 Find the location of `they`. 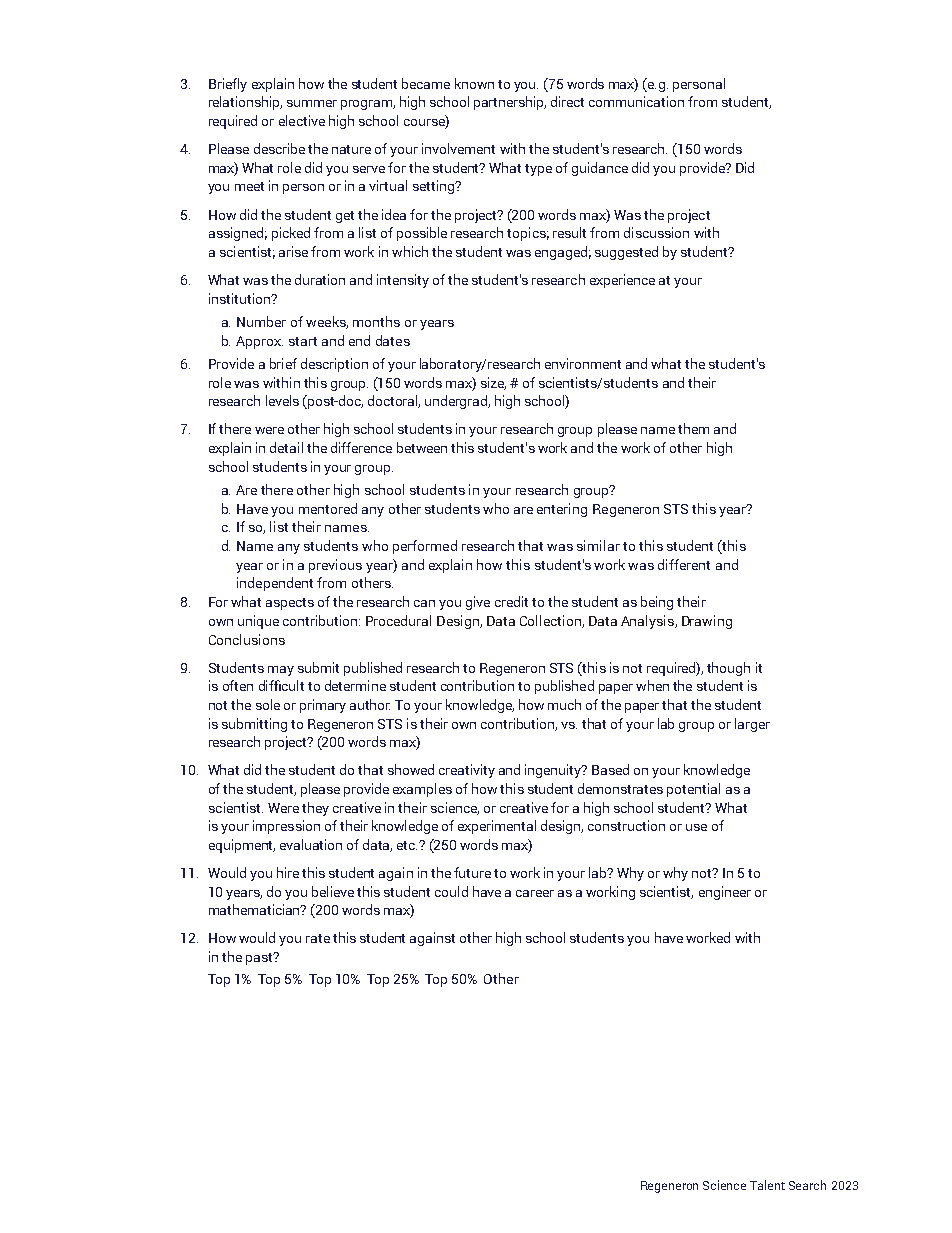

they is located at coordinates (315, 809).
